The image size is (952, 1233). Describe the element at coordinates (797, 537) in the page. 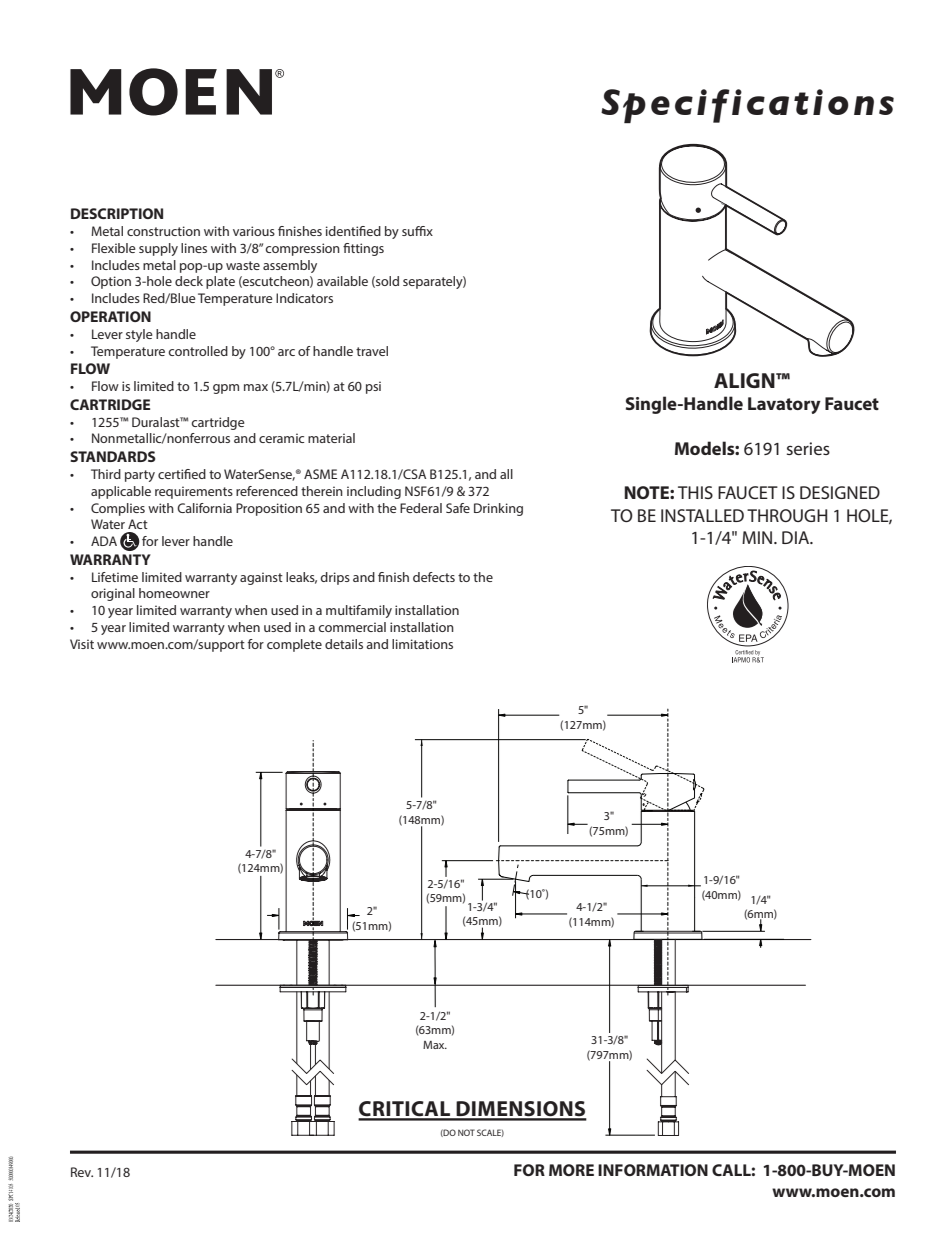

I see `DIA` at that location.
